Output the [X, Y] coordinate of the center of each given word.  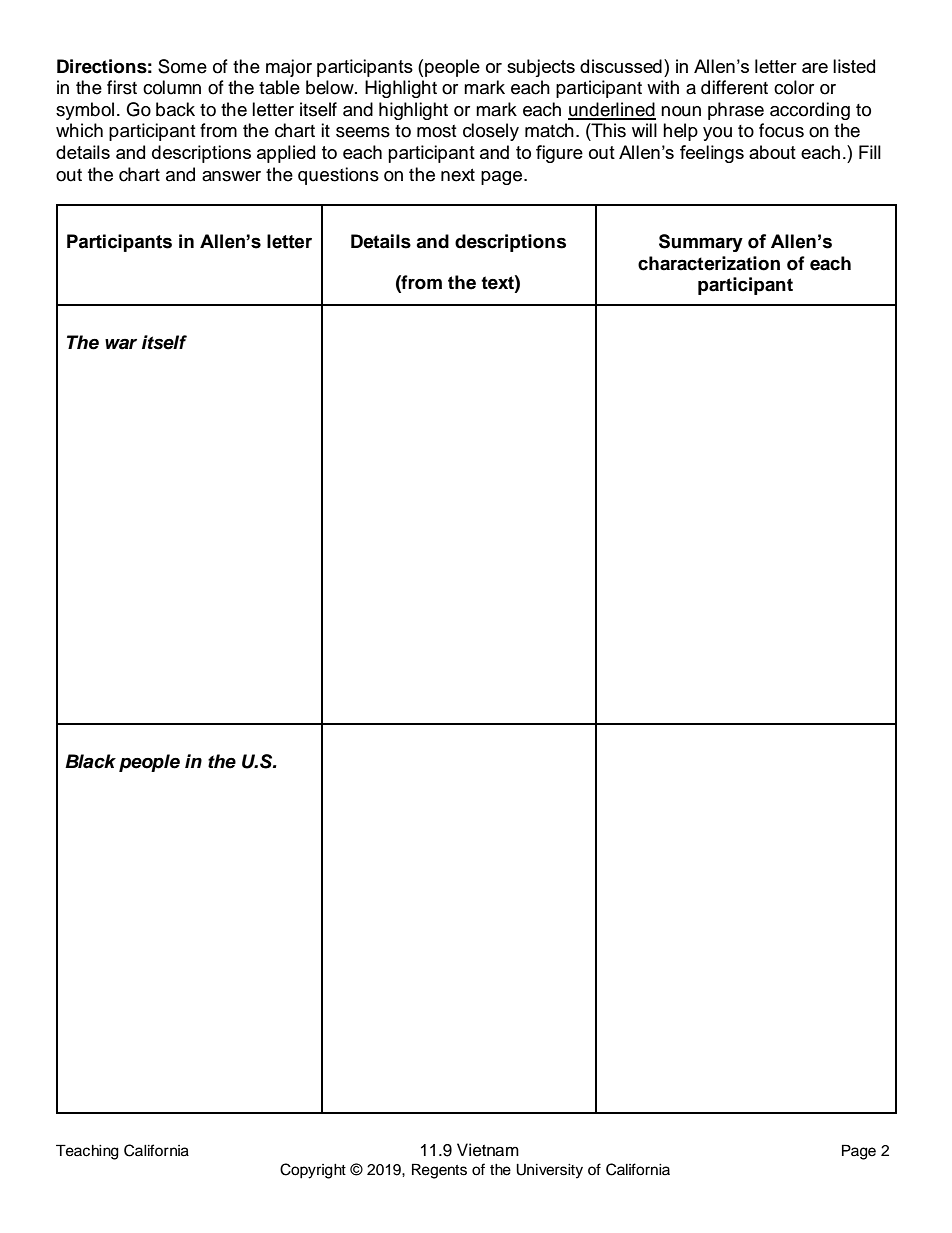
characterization [709, 263]
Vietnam [488, 1150]
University [549, 1171]
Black [90, 761]
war [121, 344]
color [794, 87]
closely [491, 132]
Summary [701, 243]
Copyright [313, 1171]
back [175, 109]
